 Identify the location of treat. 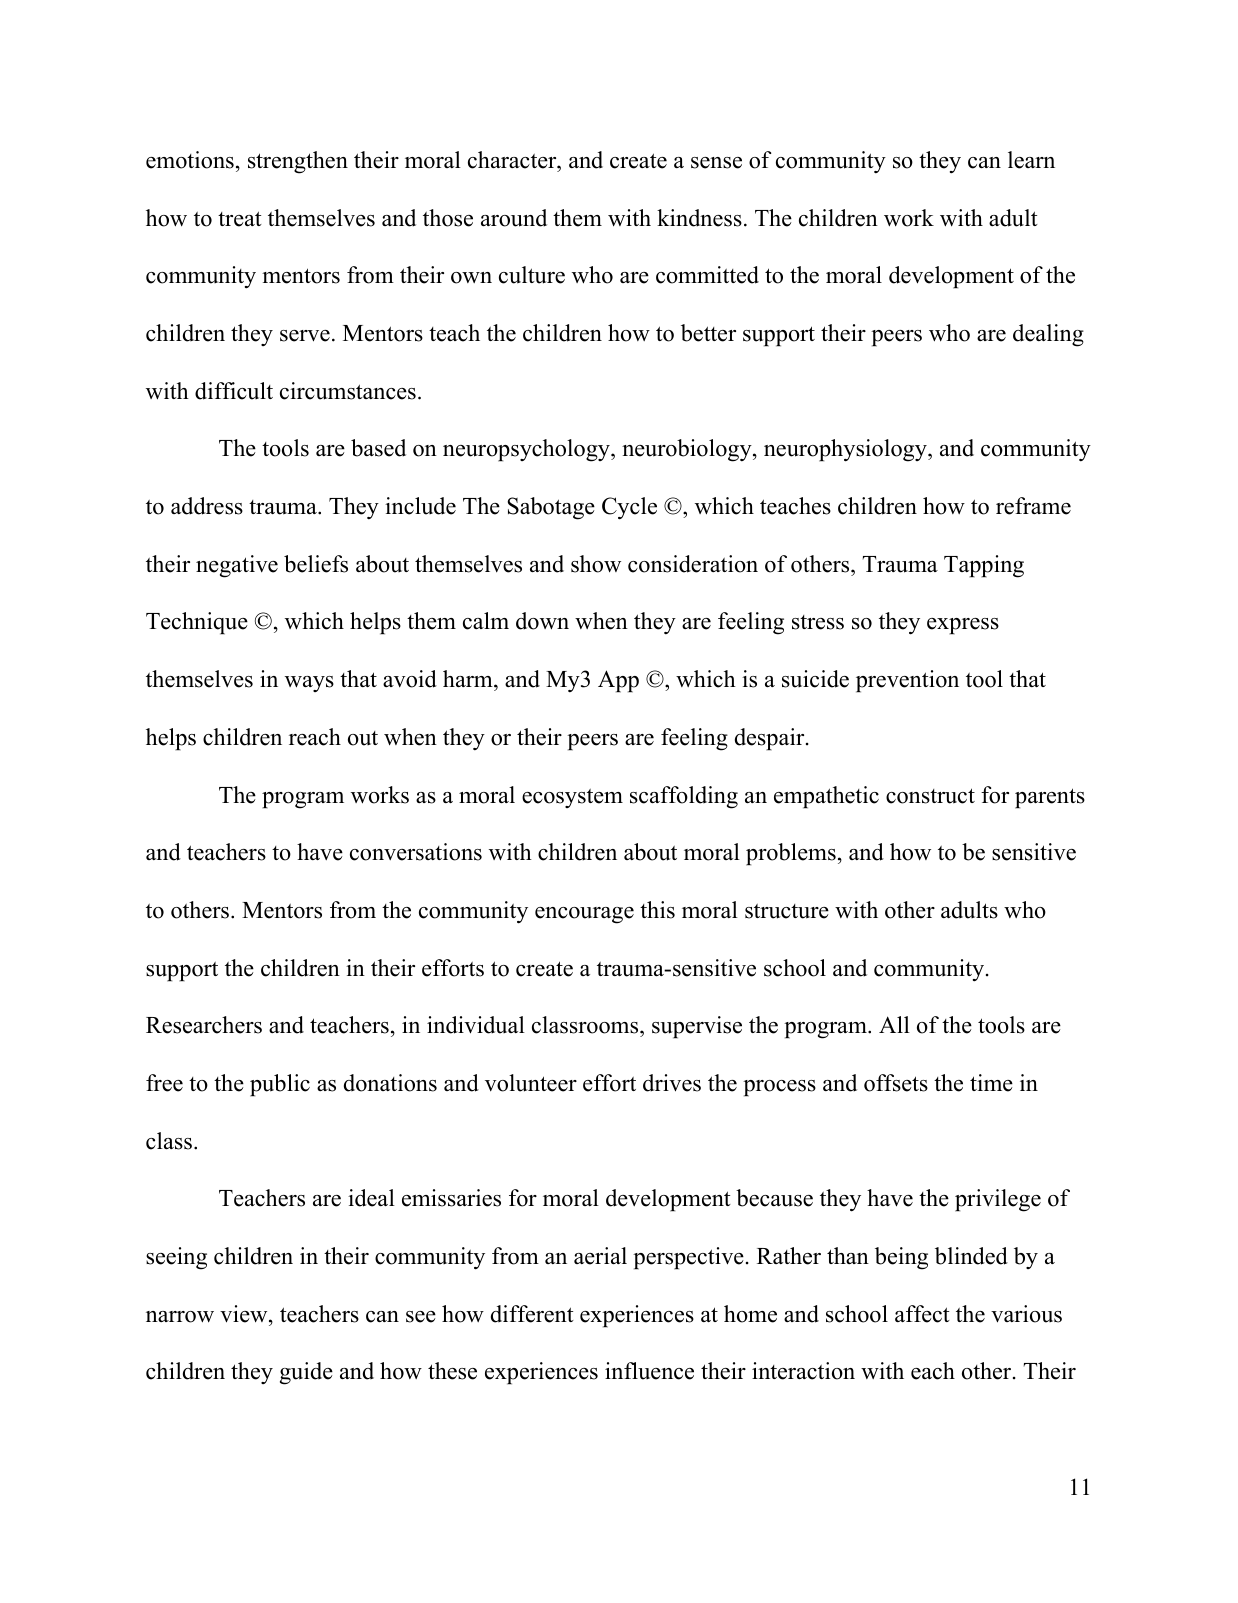
(240, 219).
